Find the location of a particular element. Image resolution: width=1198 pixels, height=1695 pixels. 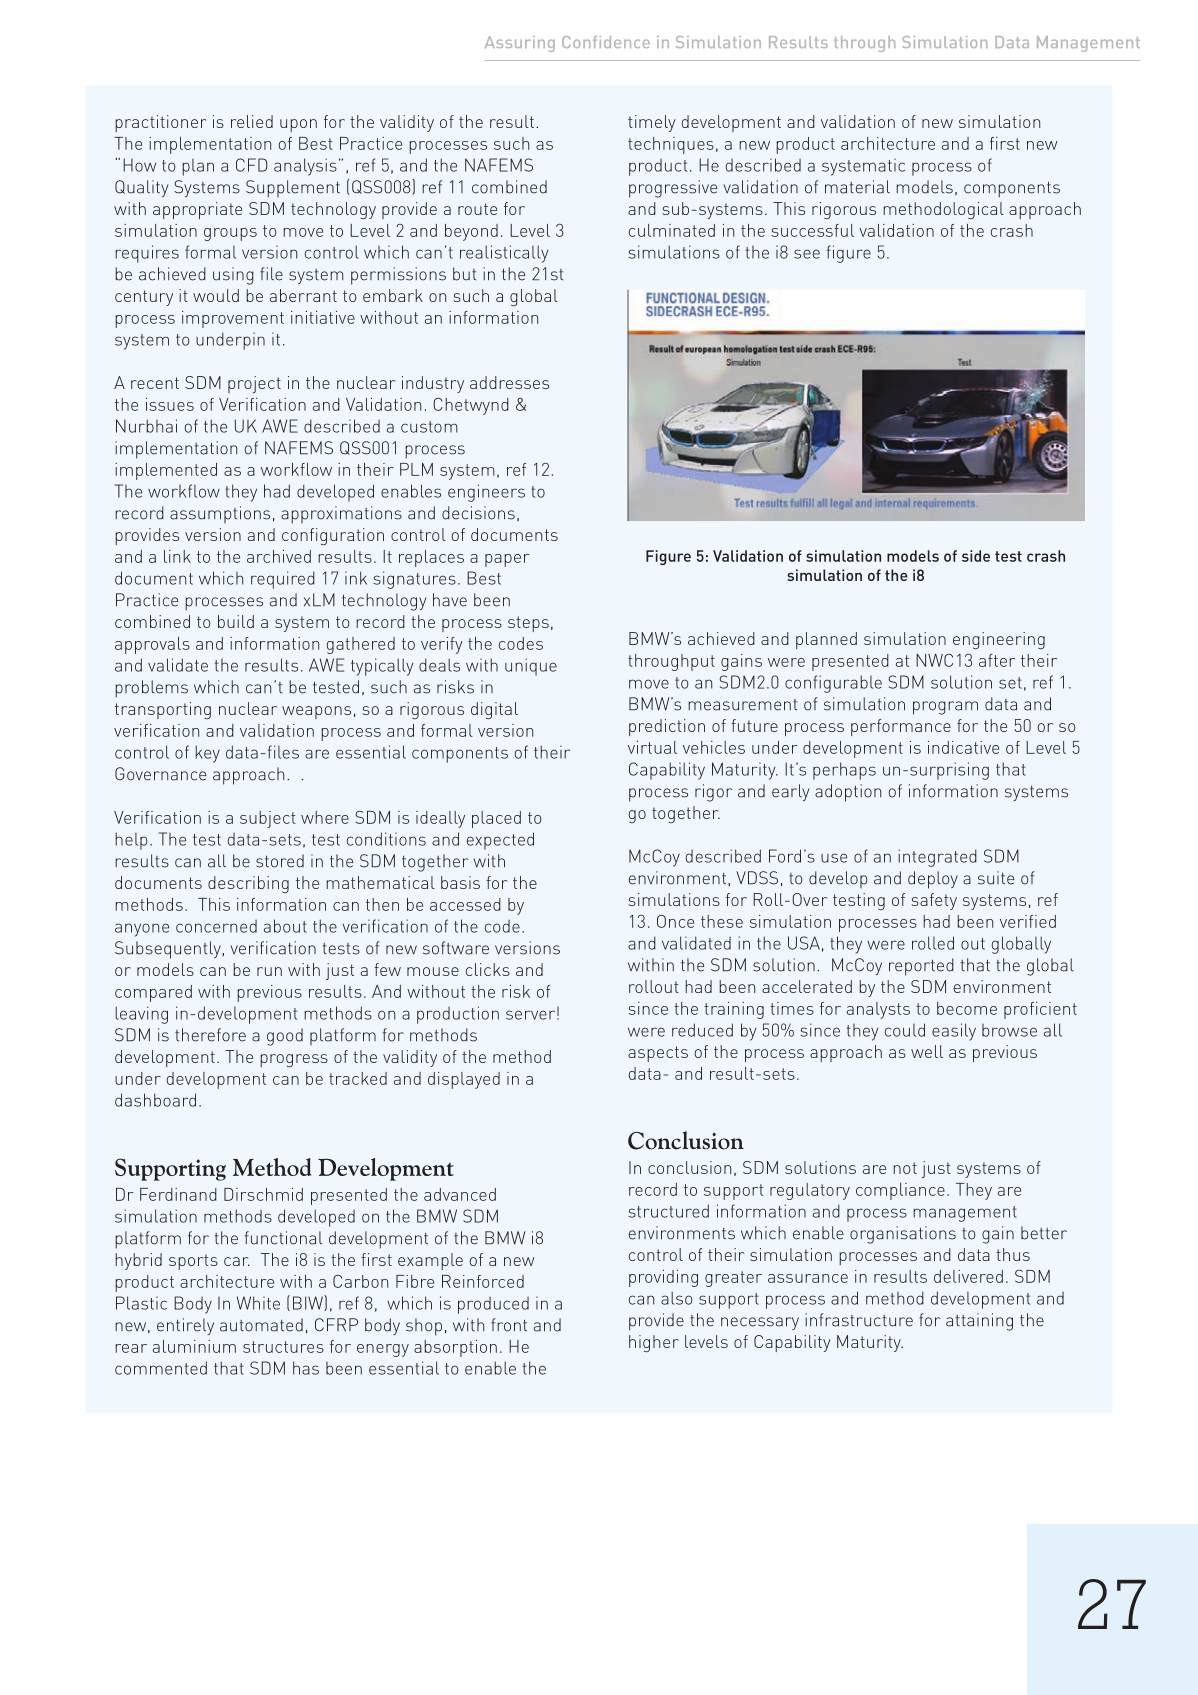

relied is located at coordinates (252, 121).
